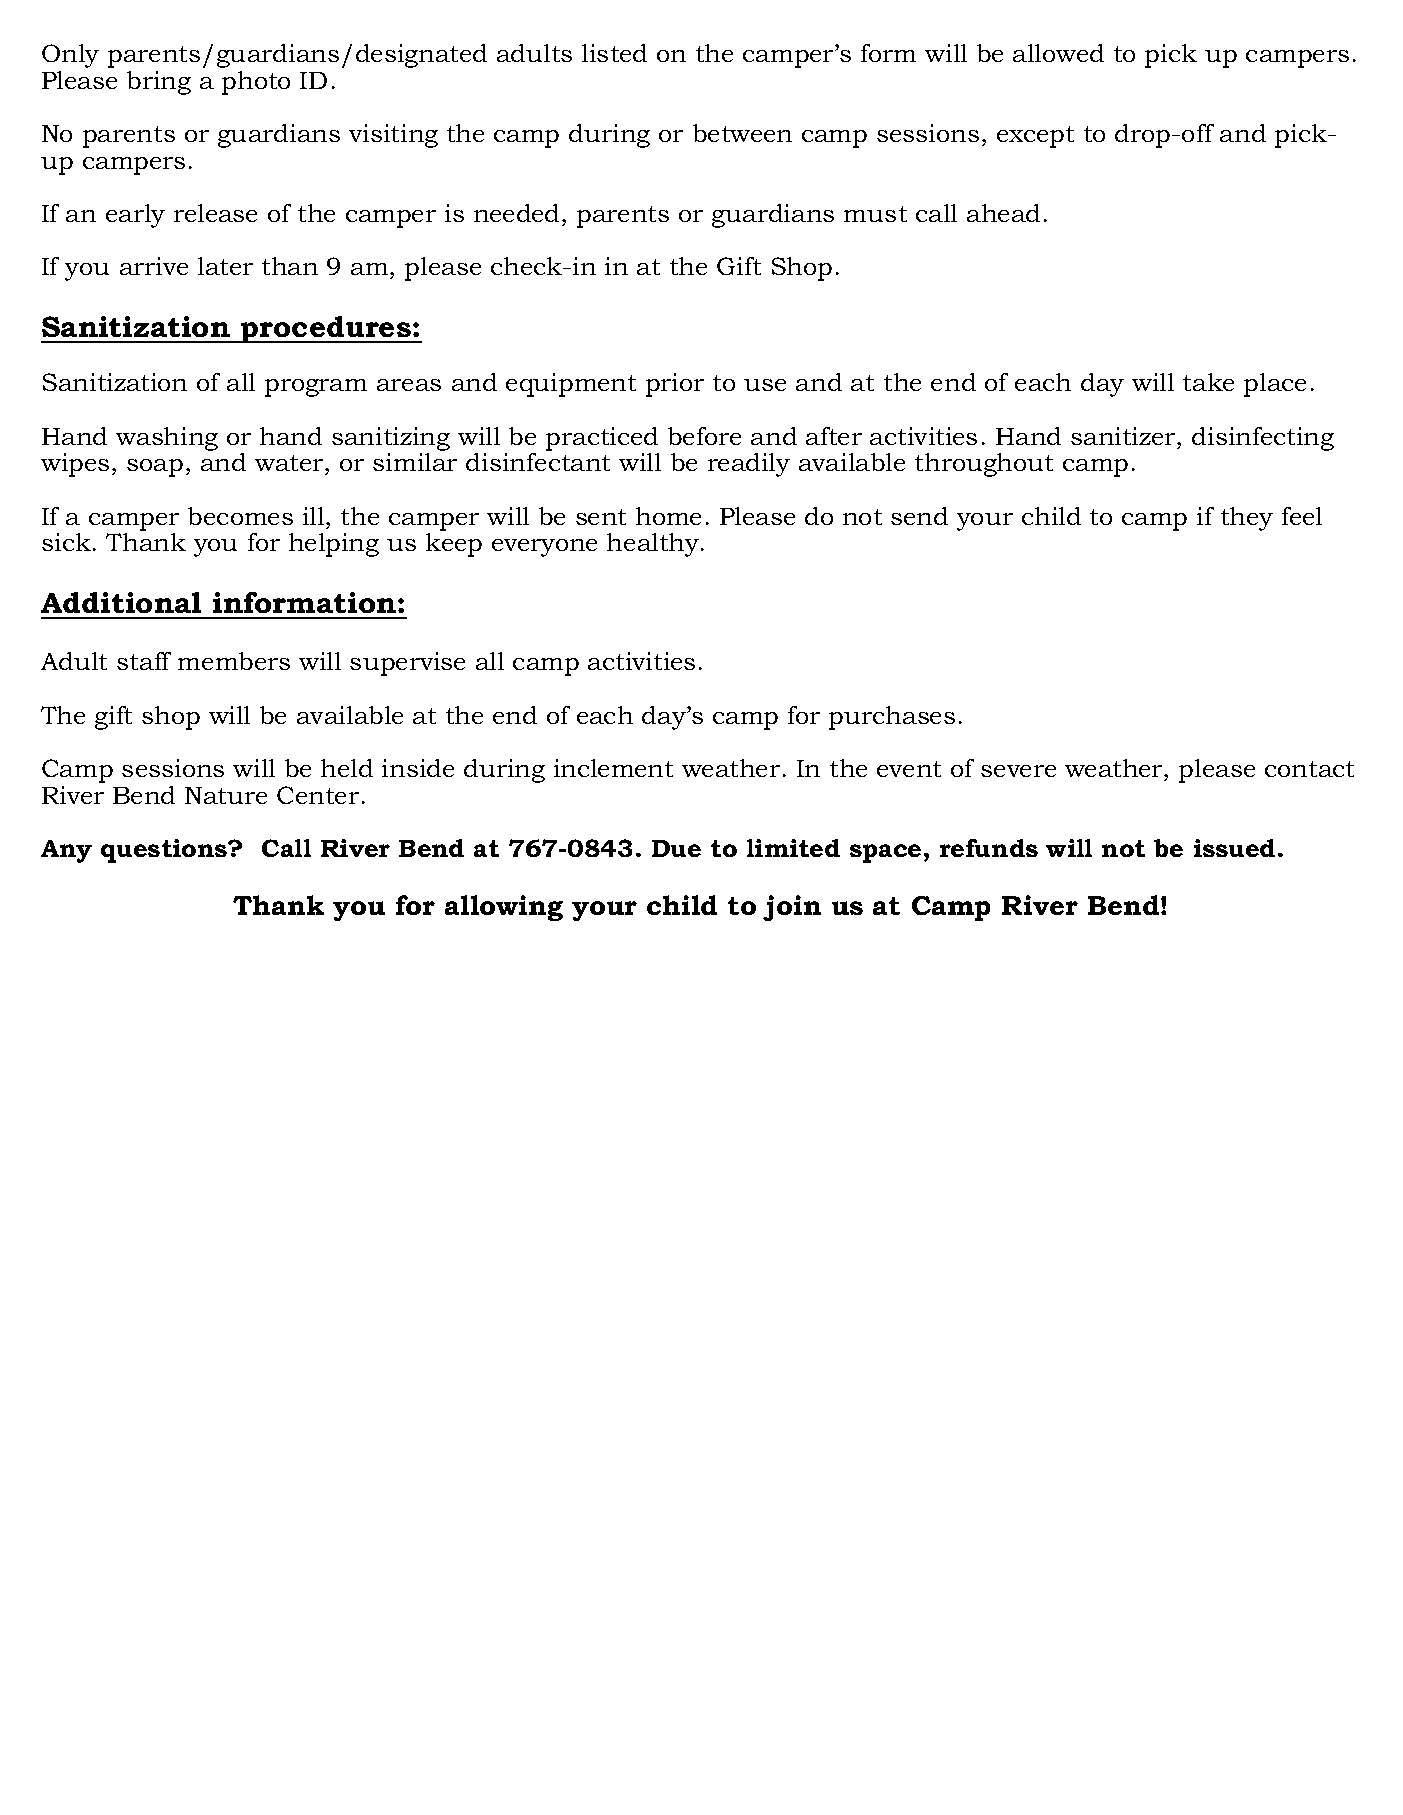  Describe the element at coordinates (614, 53) in the screenshot. I see `listed` at that location.
